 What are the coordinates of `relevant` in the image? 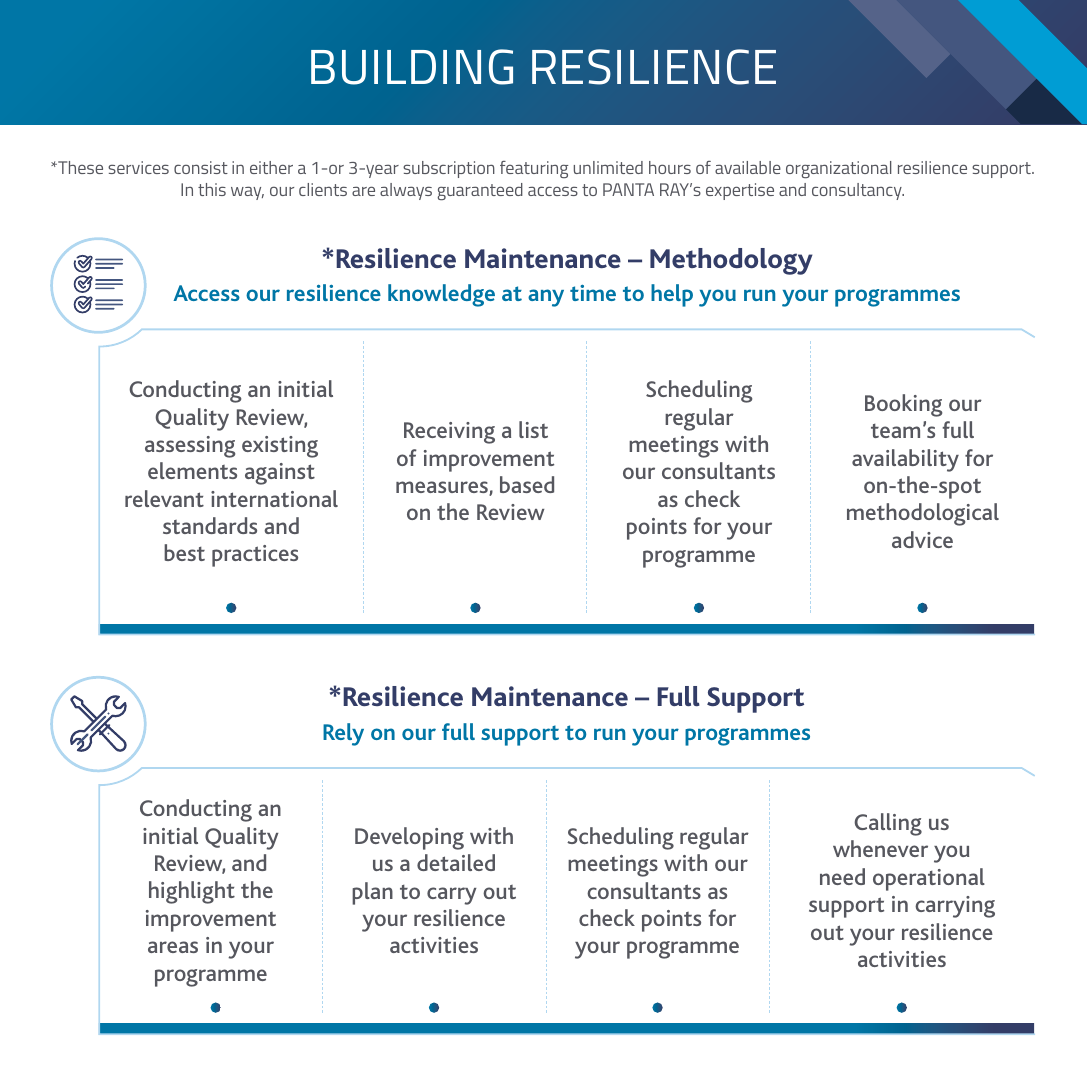 It's located at (164, 498).
